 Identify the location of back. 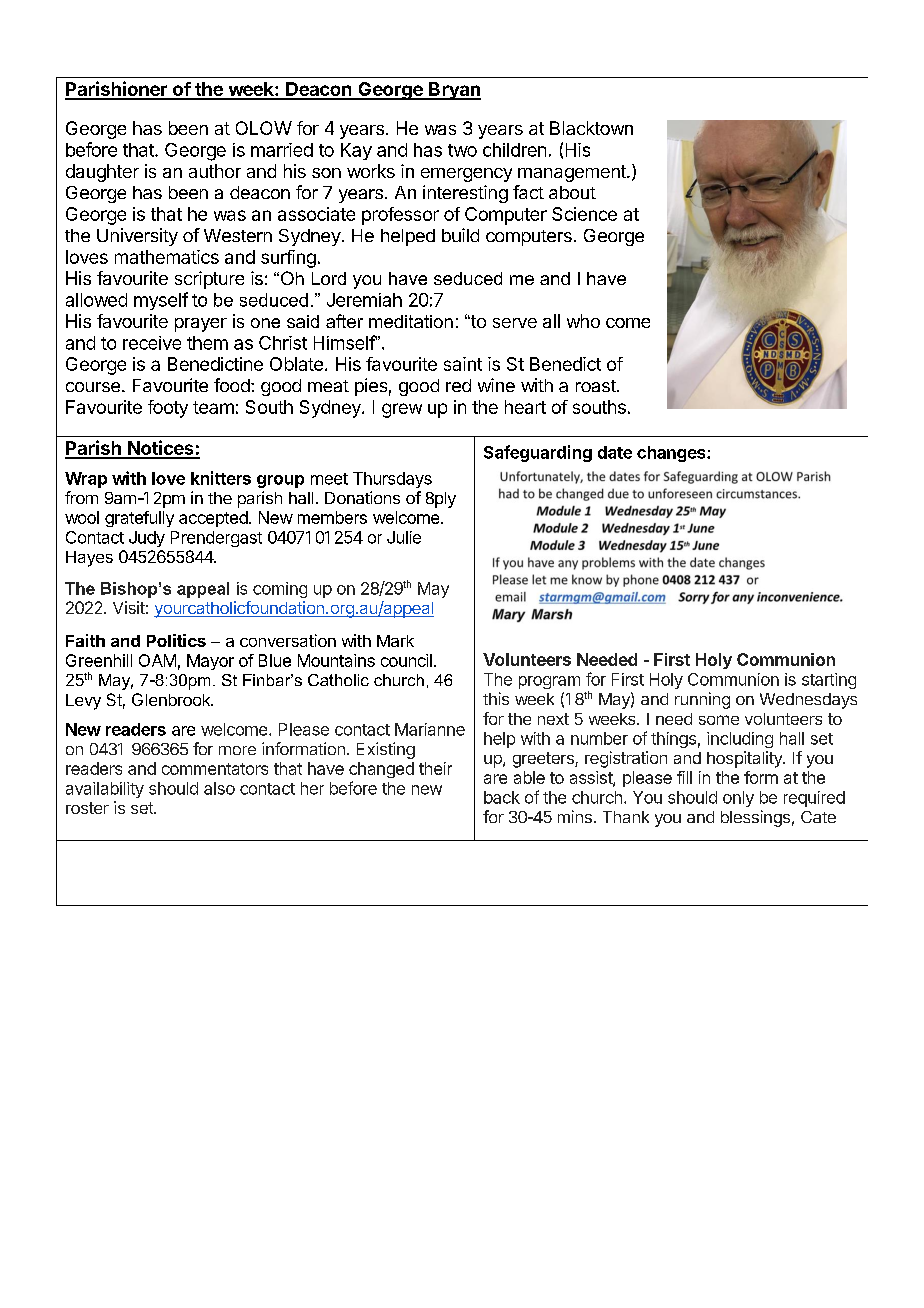
(502, 797).
